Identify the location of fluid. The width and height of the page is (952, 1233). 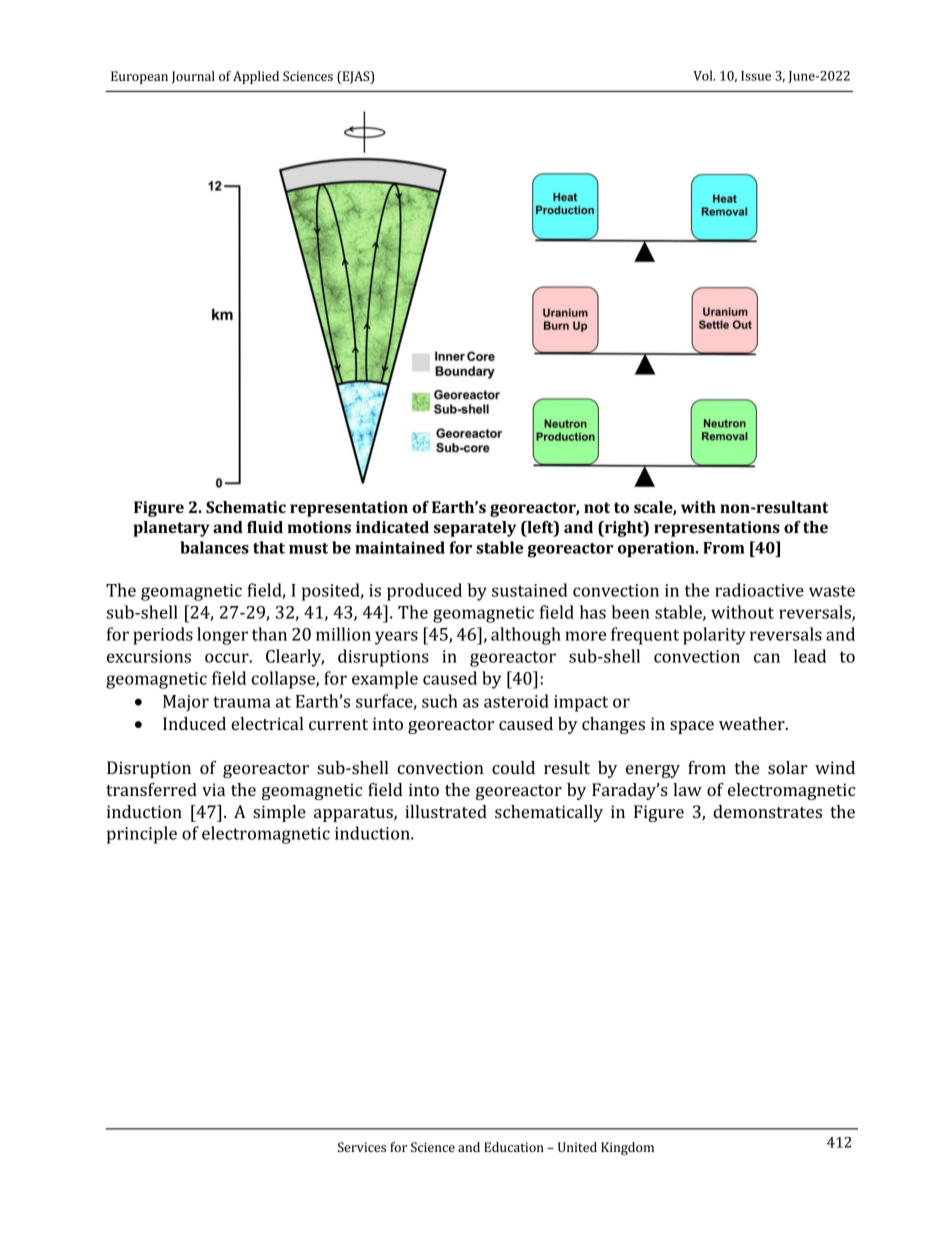
(265, 527).
